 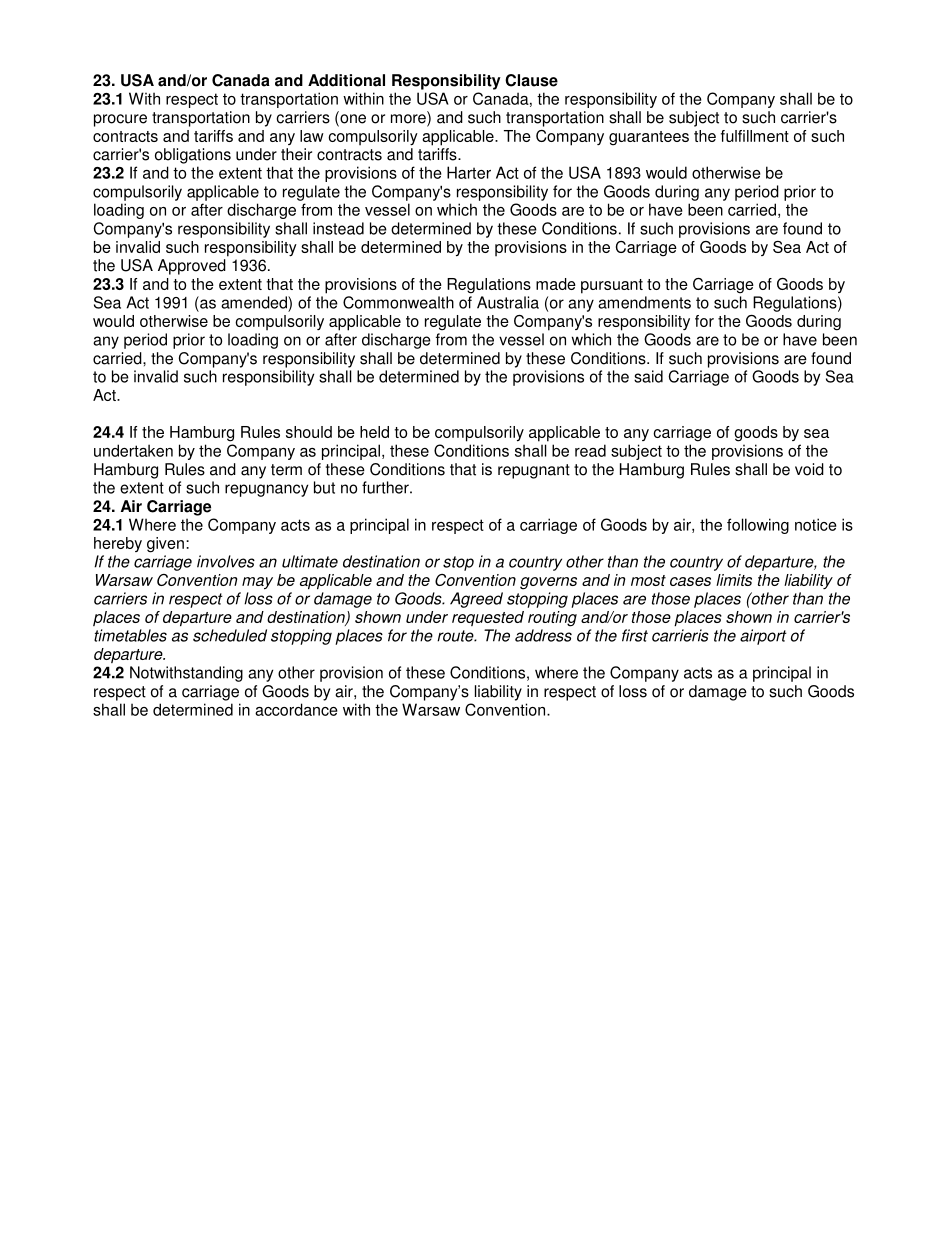 What do you see at coordinates (734, 580) in the screenshot?
I see `limits` at bounding box center [734, 580].
